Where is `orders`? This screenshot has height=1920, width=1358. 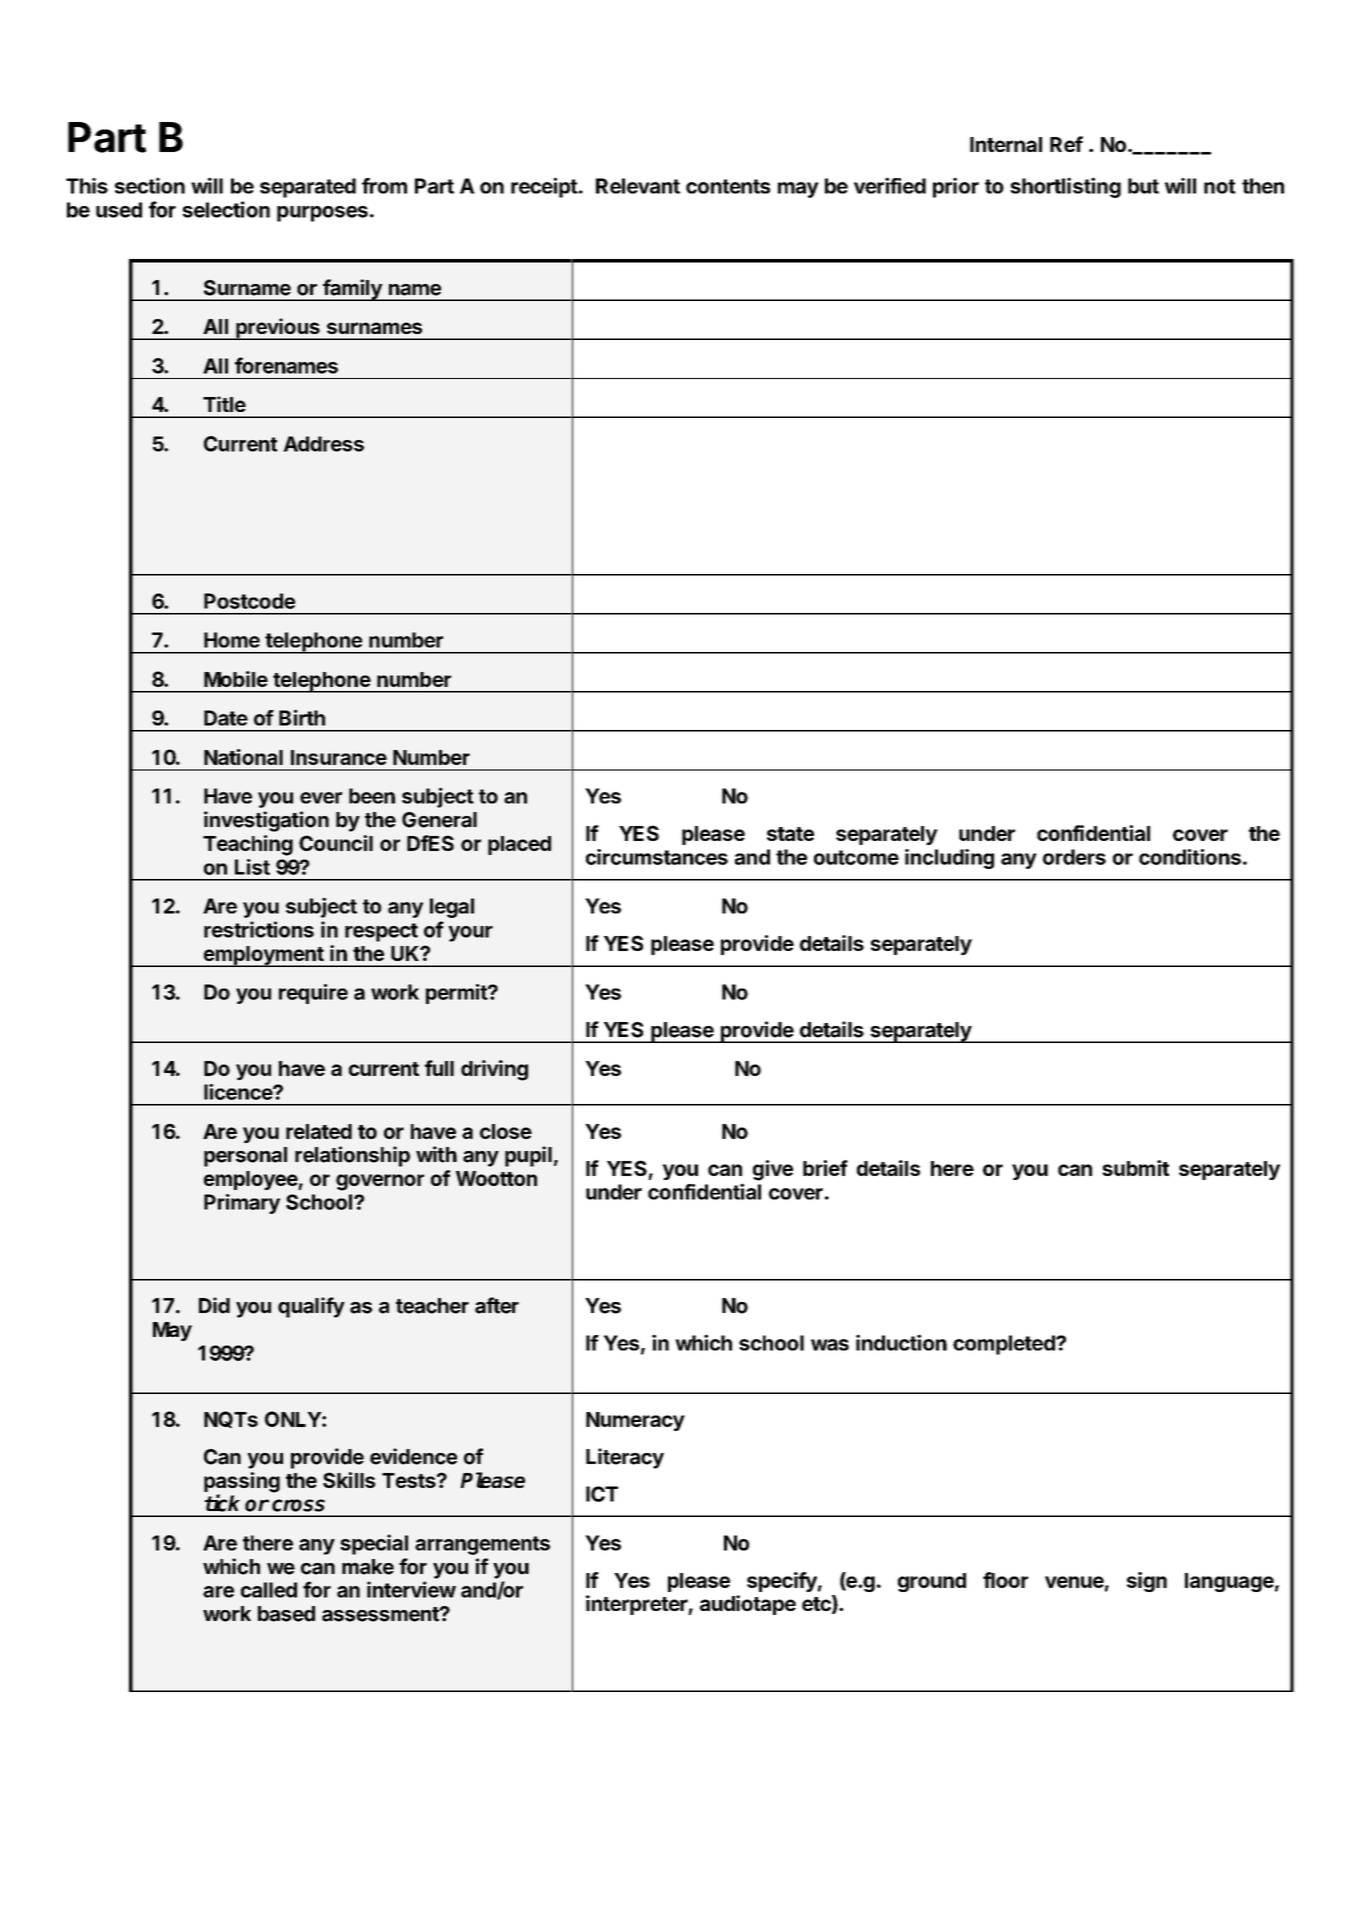
orders is located at coordinates (1074, 857).
